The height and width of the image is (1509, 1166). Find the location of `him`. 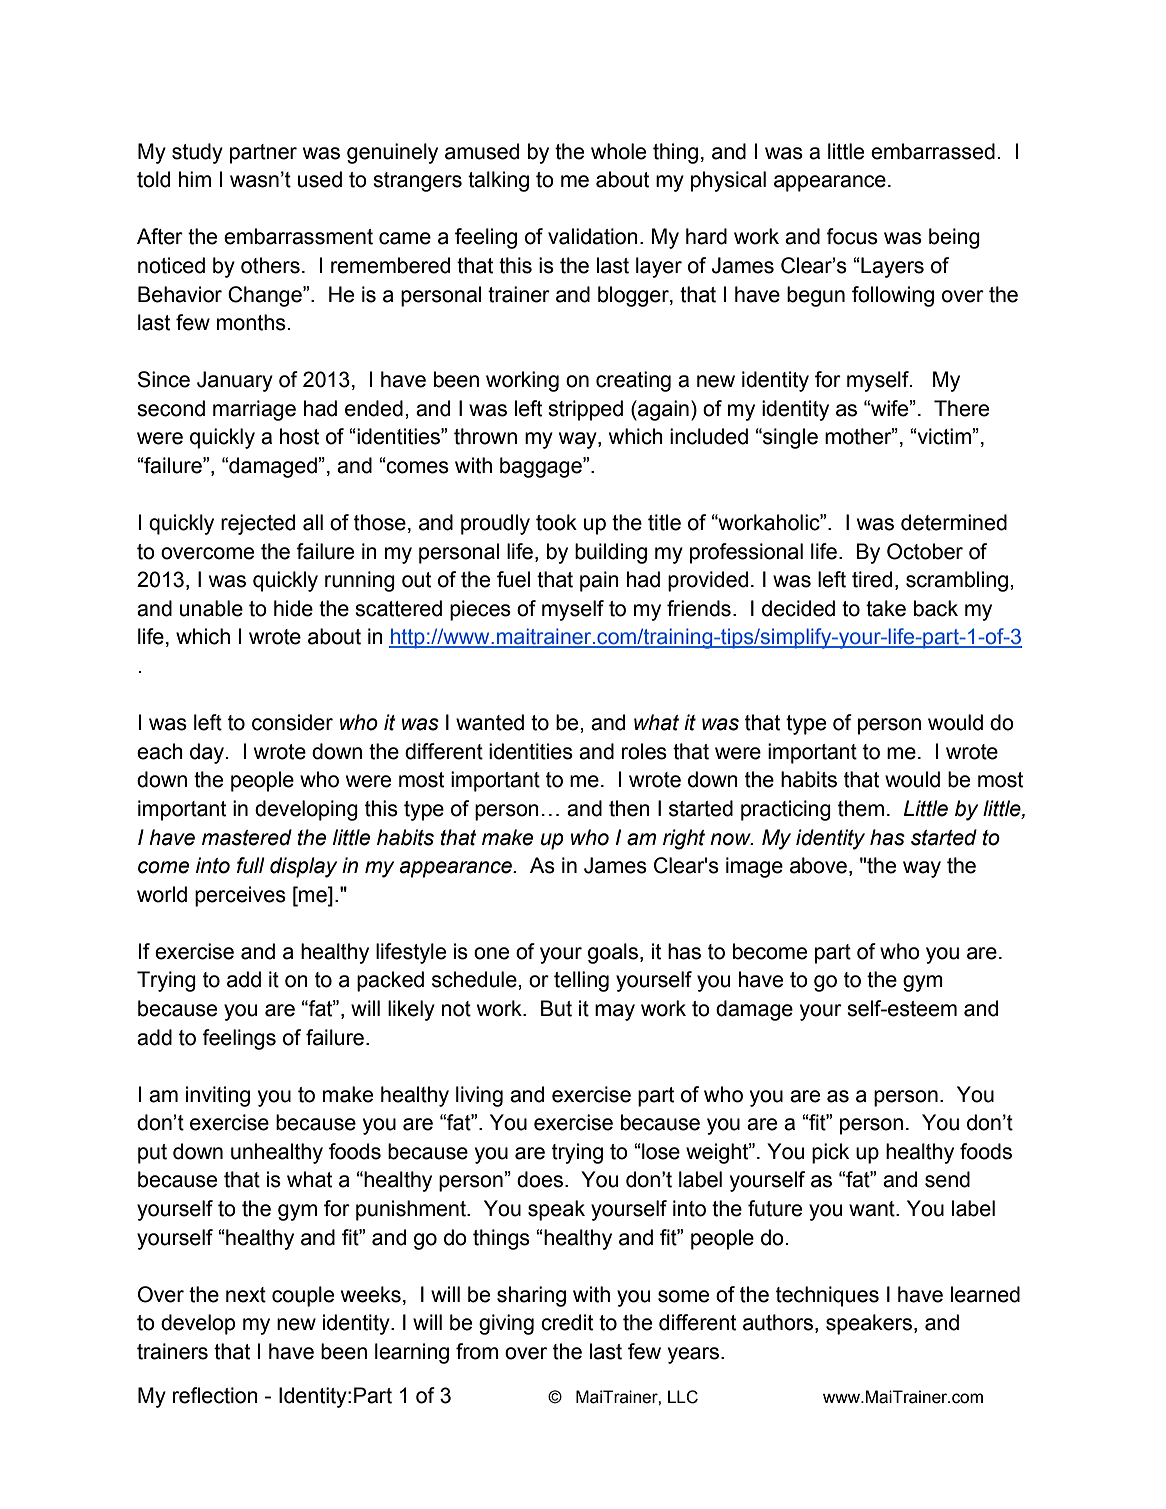

him is located at coordinates (195, 179).
